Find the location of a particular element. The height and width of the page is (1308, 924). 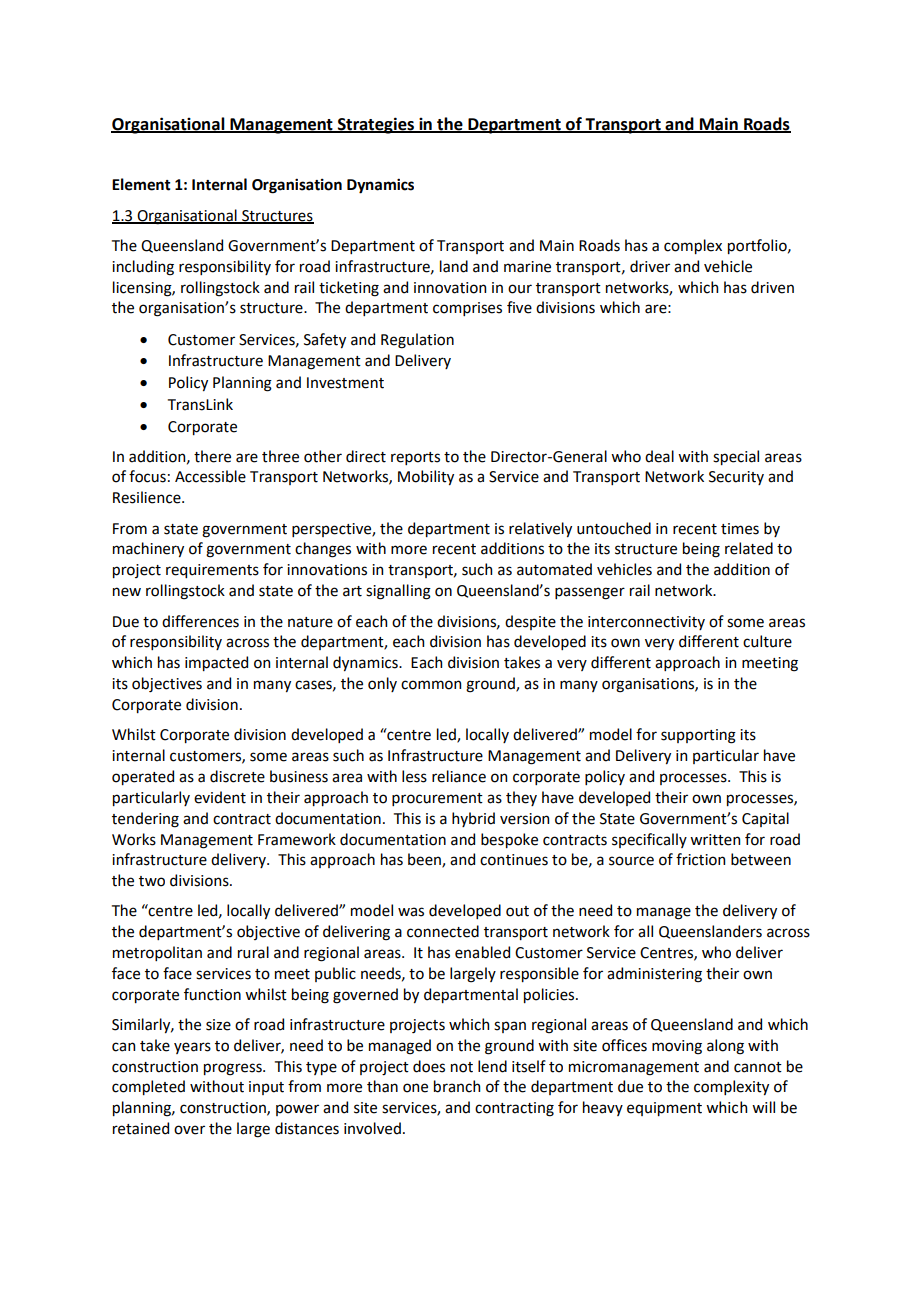

Strategies is located at coordinates (375, 125).
